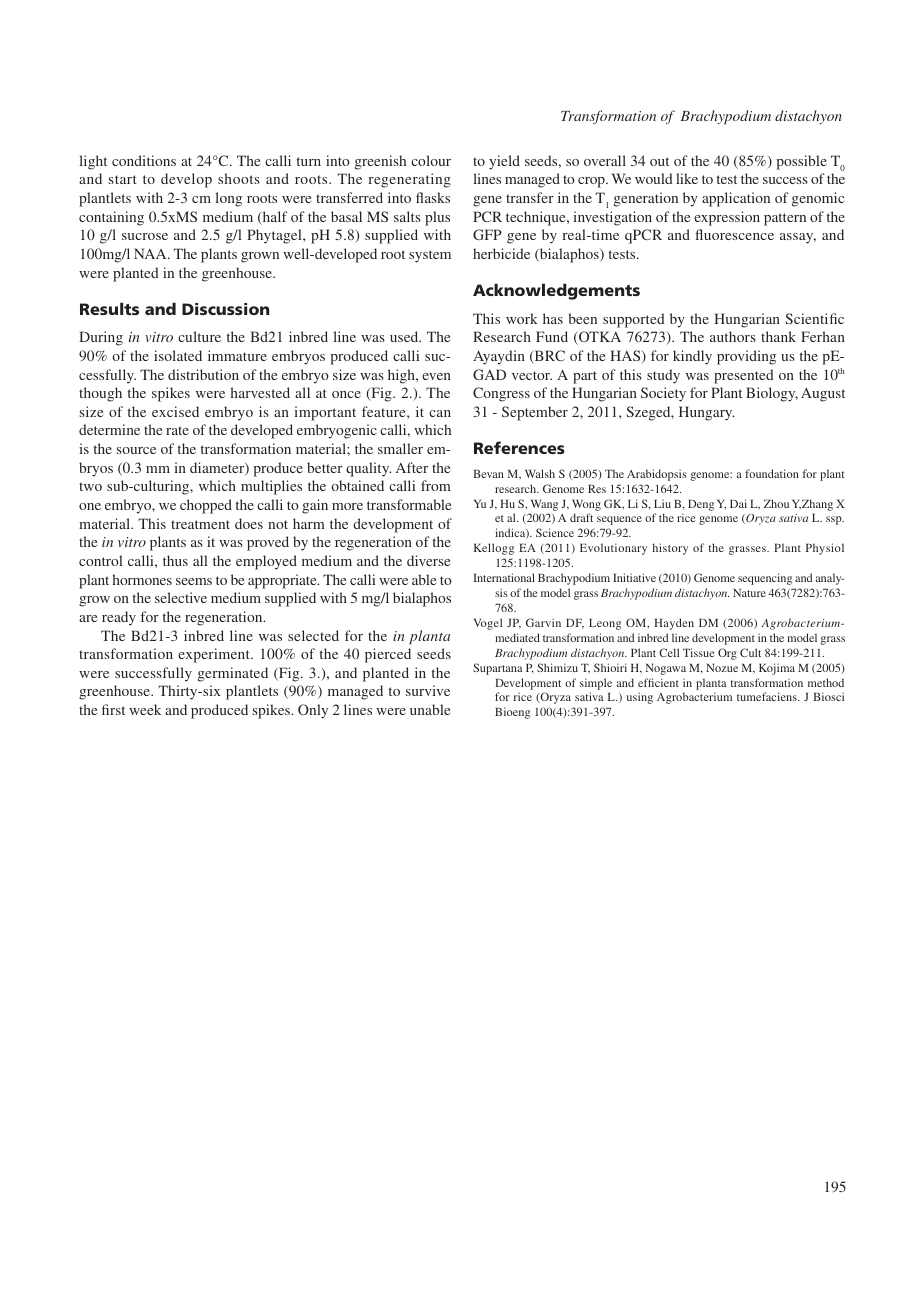 The image size is (924, 1308). Describe the element at coordinates (177, 430) in the image. I see `rate` at that location.
